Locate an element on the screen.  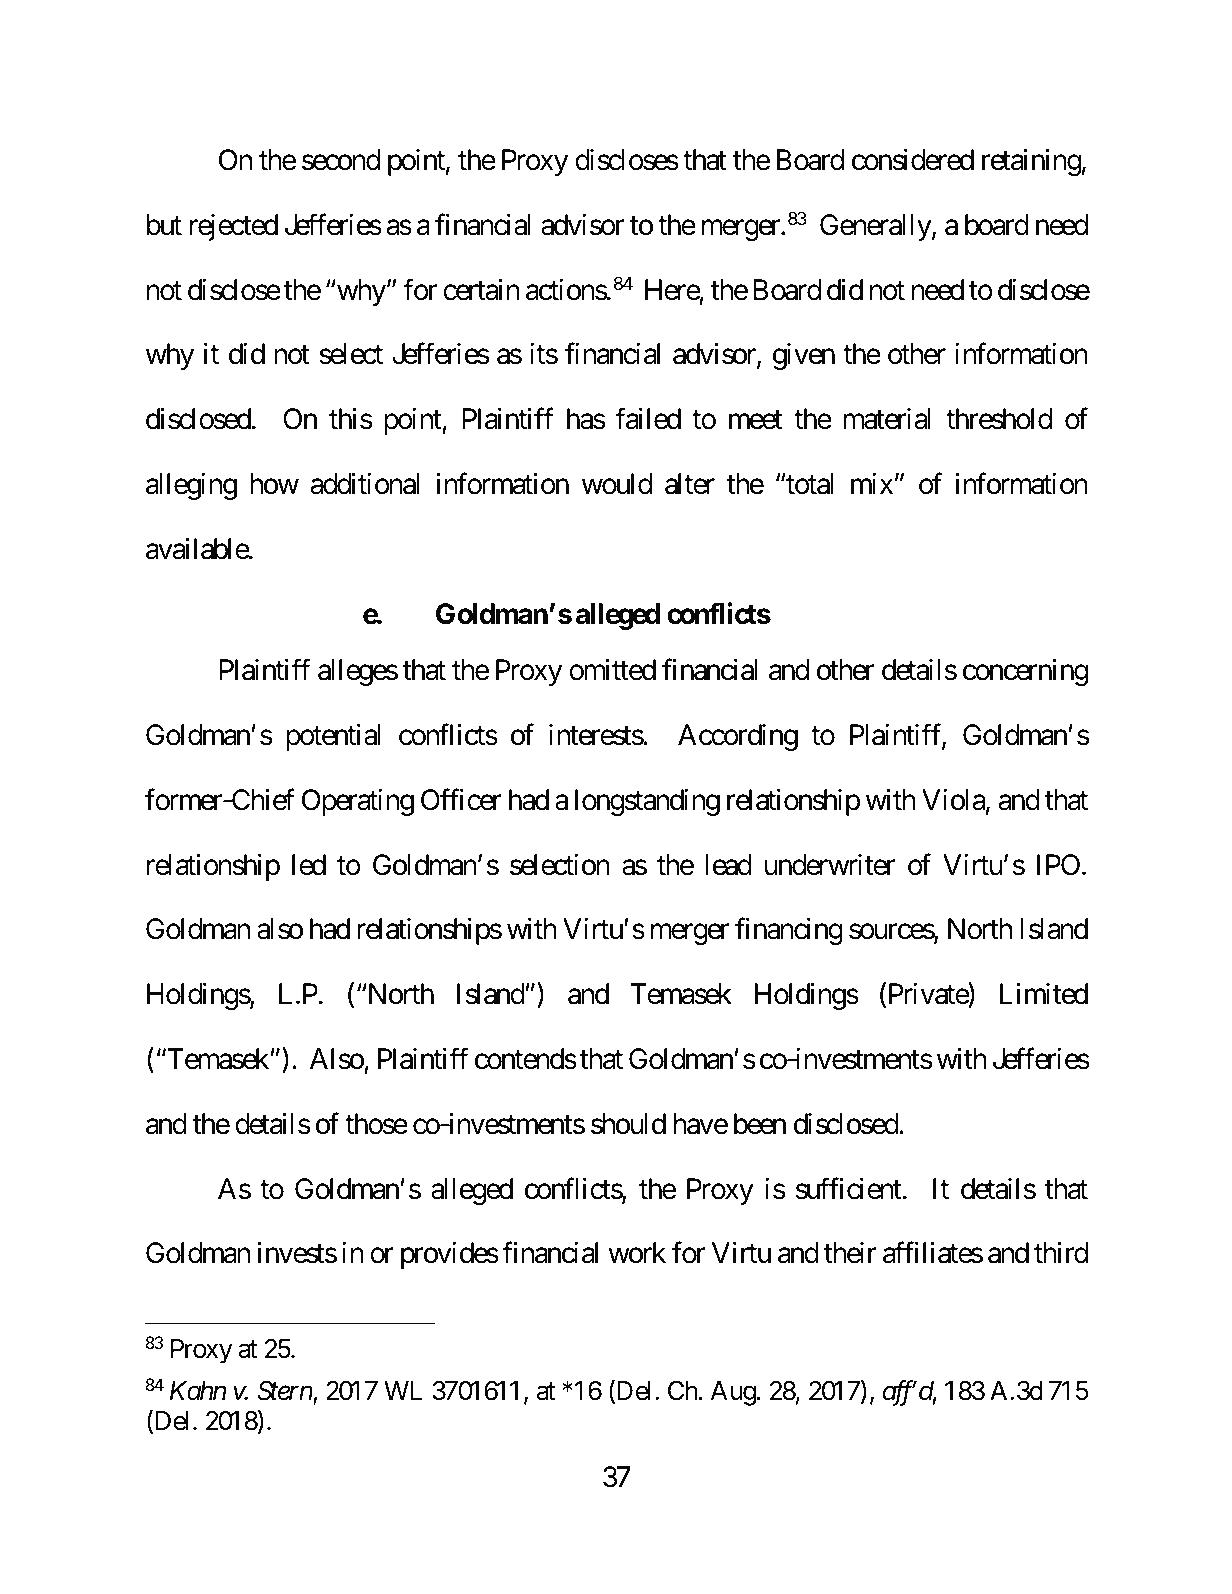
considered is located at coordinates (913, 160).
